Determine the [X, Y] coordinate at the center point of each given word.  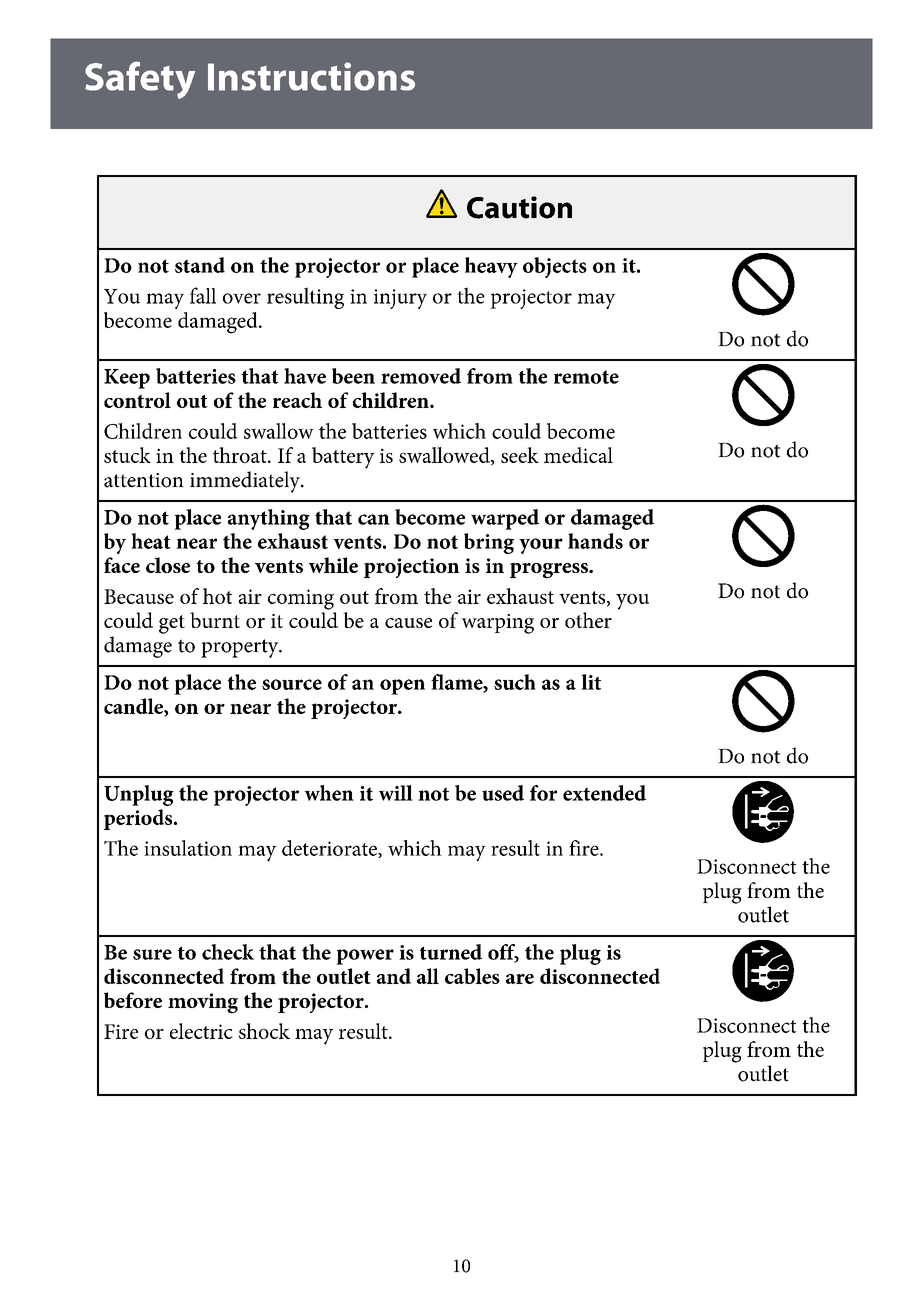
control [137, 400]
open [402, 687]
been [353, 376]
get [172, 624]
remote [586, 377]
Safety [140, 80]
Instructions [311, 76]
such [515, 682]
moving [203, 1003]
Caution [519, 207]
